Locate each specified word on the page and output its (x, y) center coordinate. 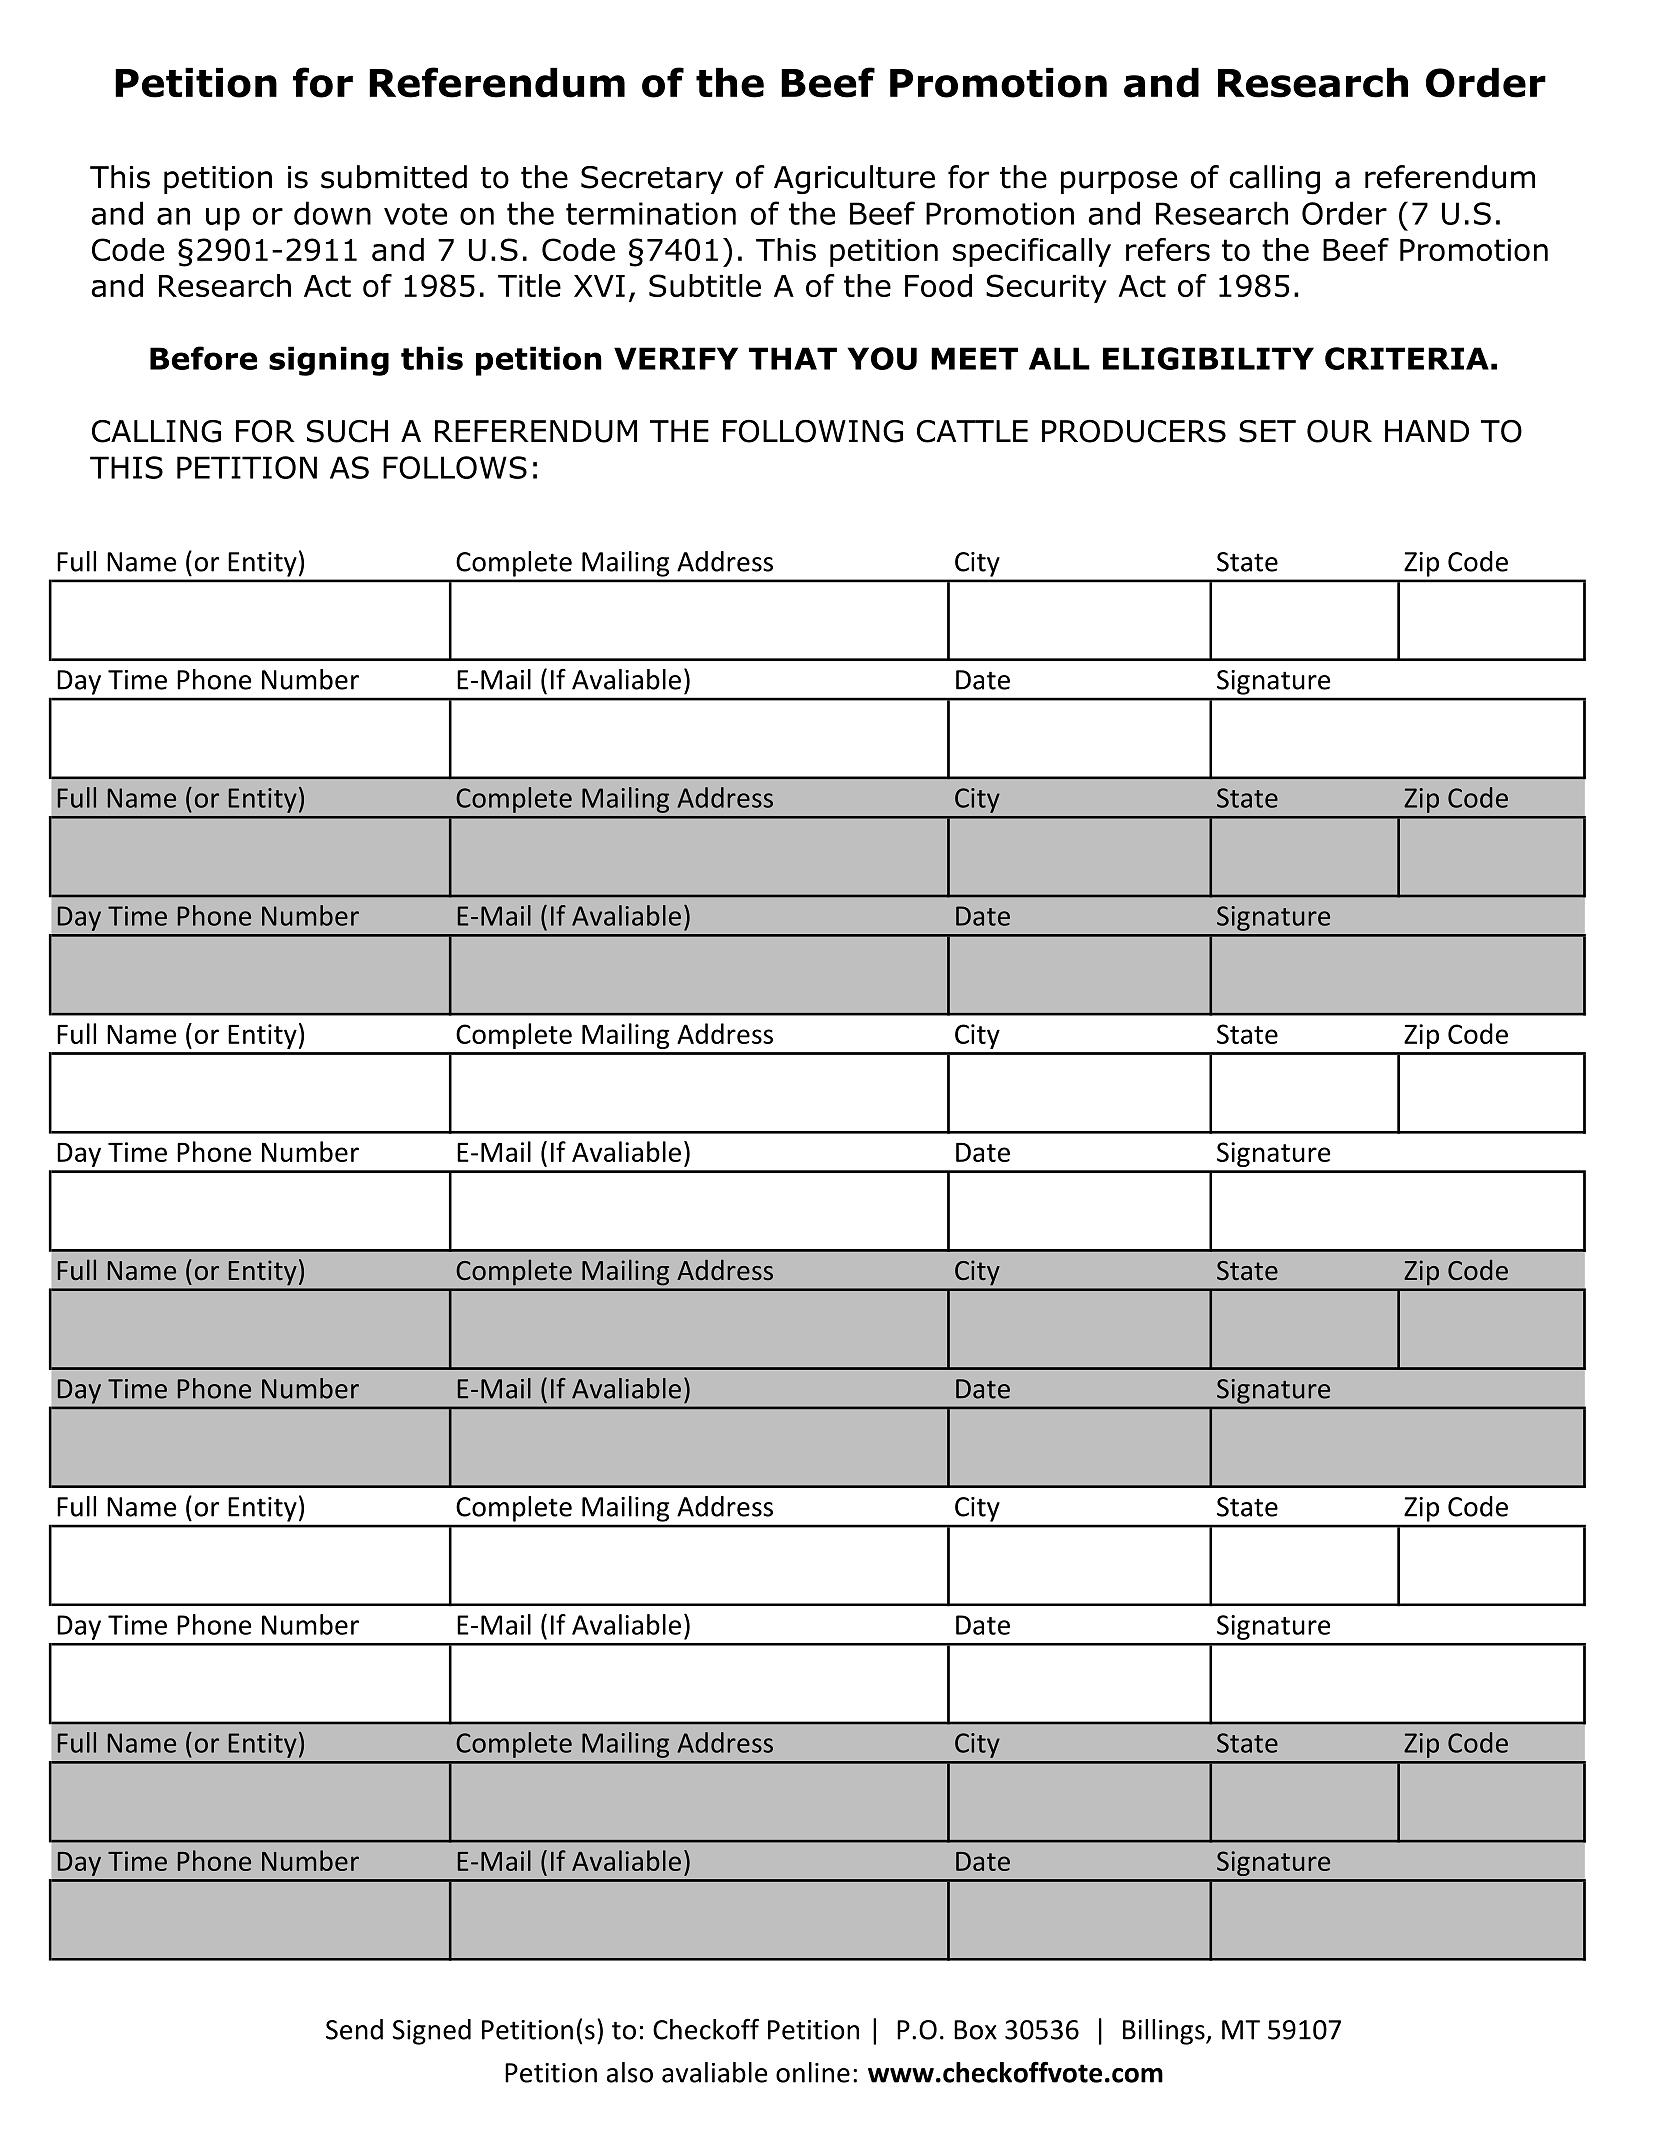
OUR (1339, 431)
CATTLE (972, 431)
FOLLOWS (455, 467)
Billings (1165, 2032)
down (332, 213)
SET (1267, 431)
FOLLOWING (813, 431)
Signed (432, 2032)
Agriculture (854, 179)
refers (1168, 249)
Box (975, 2030)
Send (354, 2029)
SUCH (347, 431)
